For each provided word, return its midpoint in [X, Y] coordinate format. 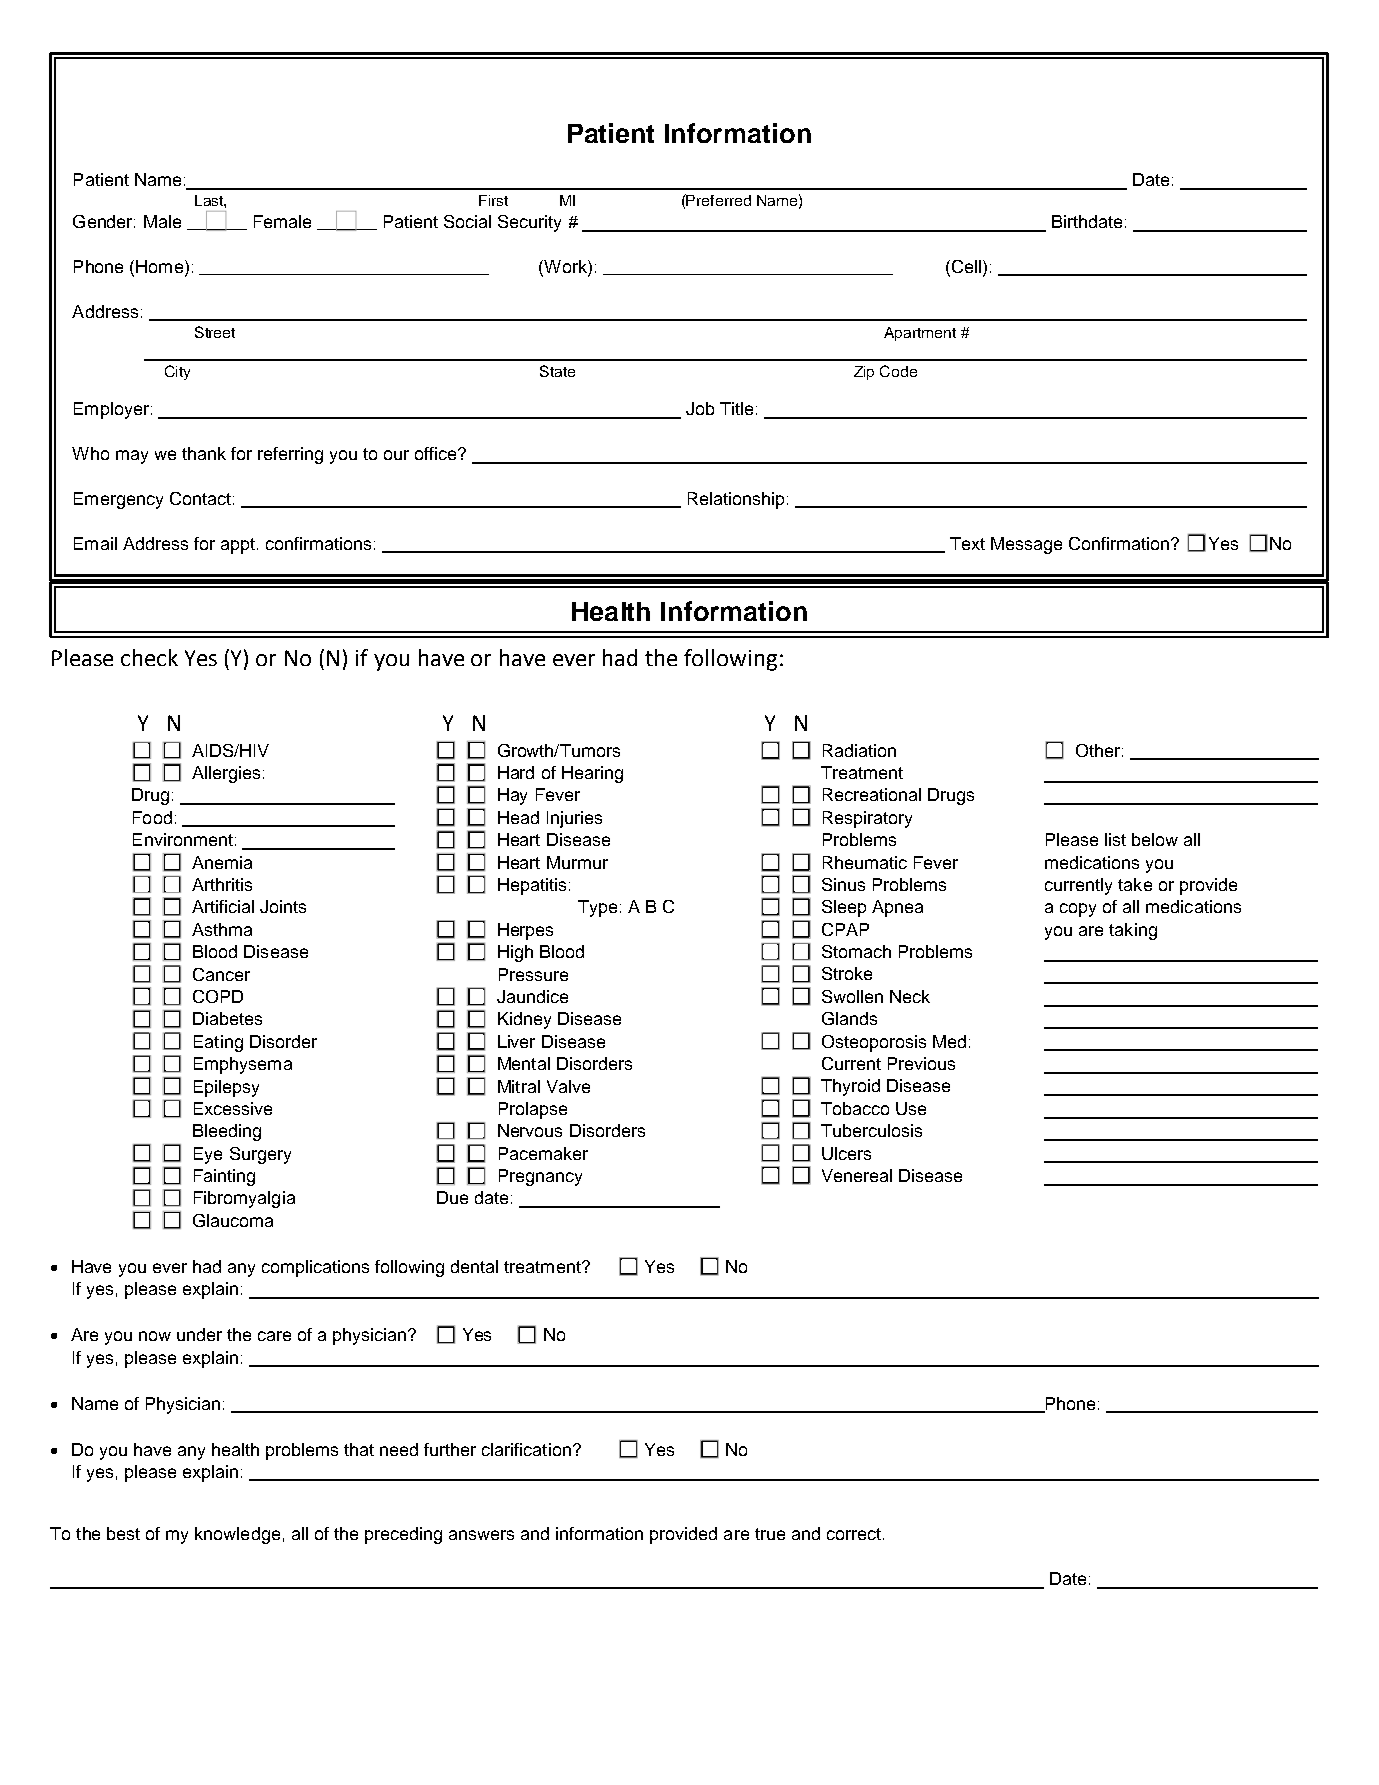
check [149, 657]
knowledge [237, 1535]
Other [1098, 750]
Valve [568, 1086]
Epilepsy [226, 1088]
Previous [921, 1063]
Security [529, 223]
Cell [965, 266]
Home [161, 266]
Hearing [592, 774]
